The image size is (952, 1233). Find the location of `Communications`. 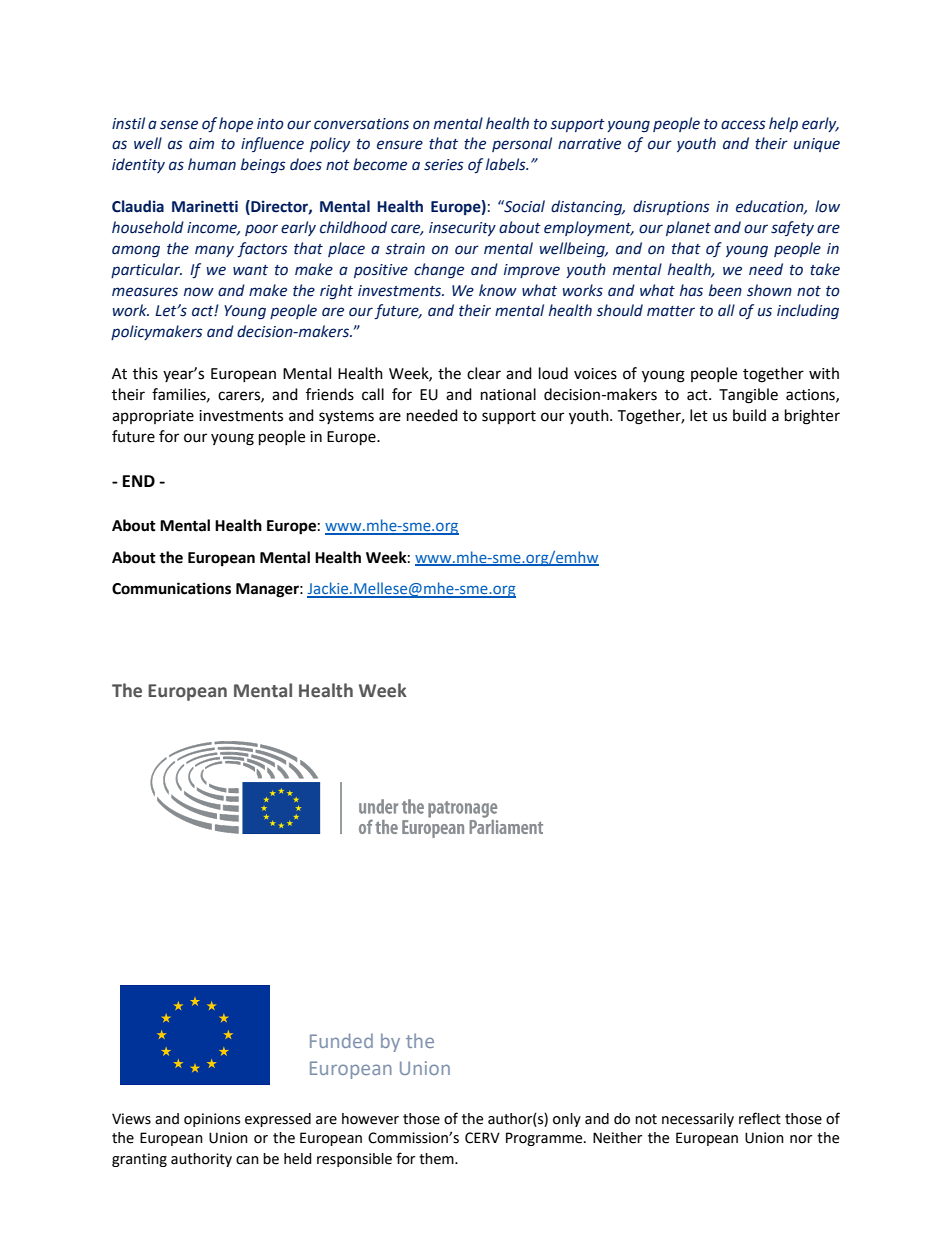

Communications is located at coordinates (171, 588).
